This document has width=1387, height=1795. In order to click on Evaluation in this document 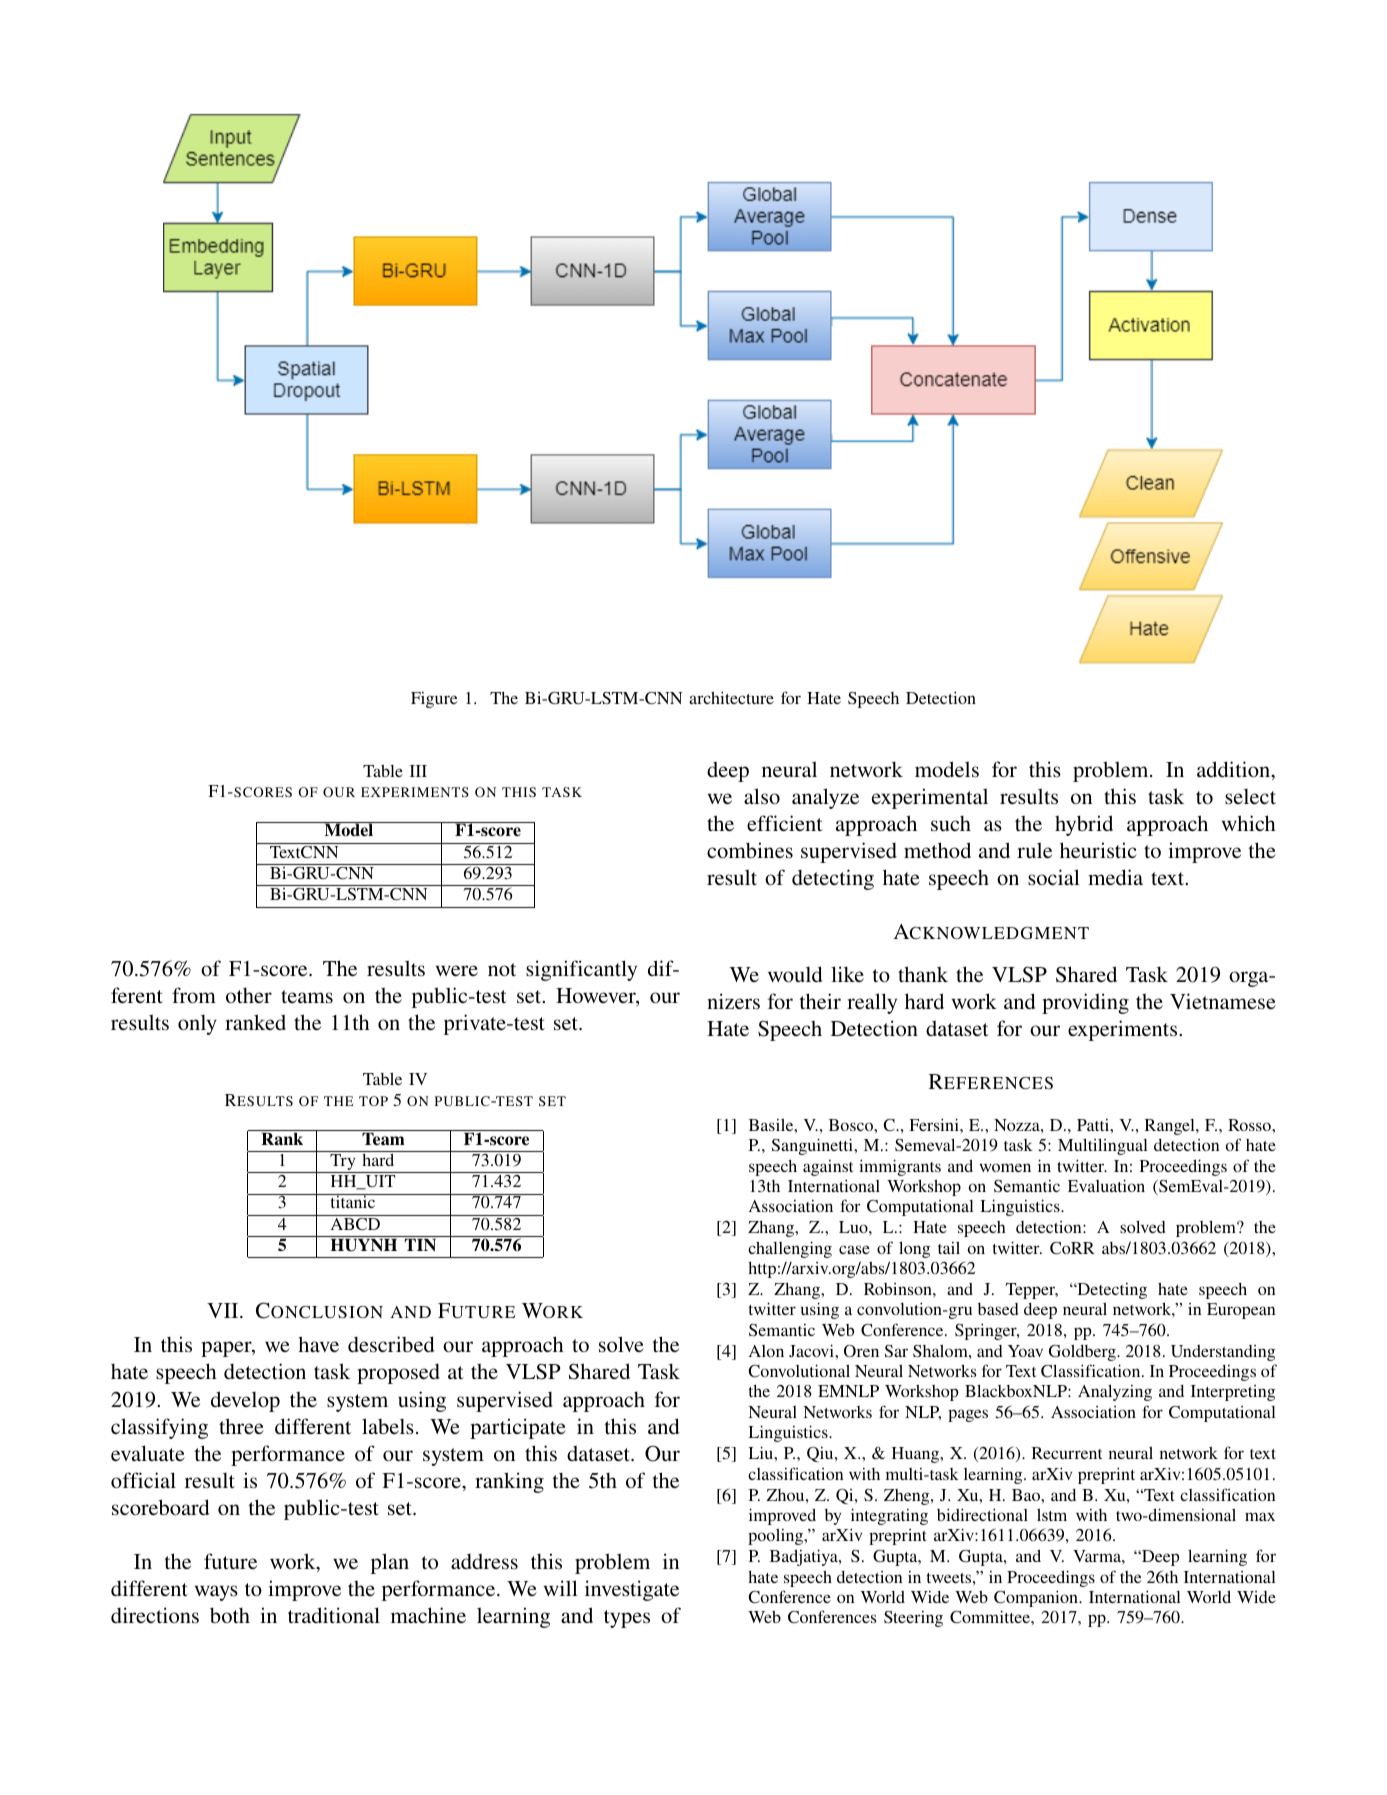, I will do `click(1106, 1185)`.
